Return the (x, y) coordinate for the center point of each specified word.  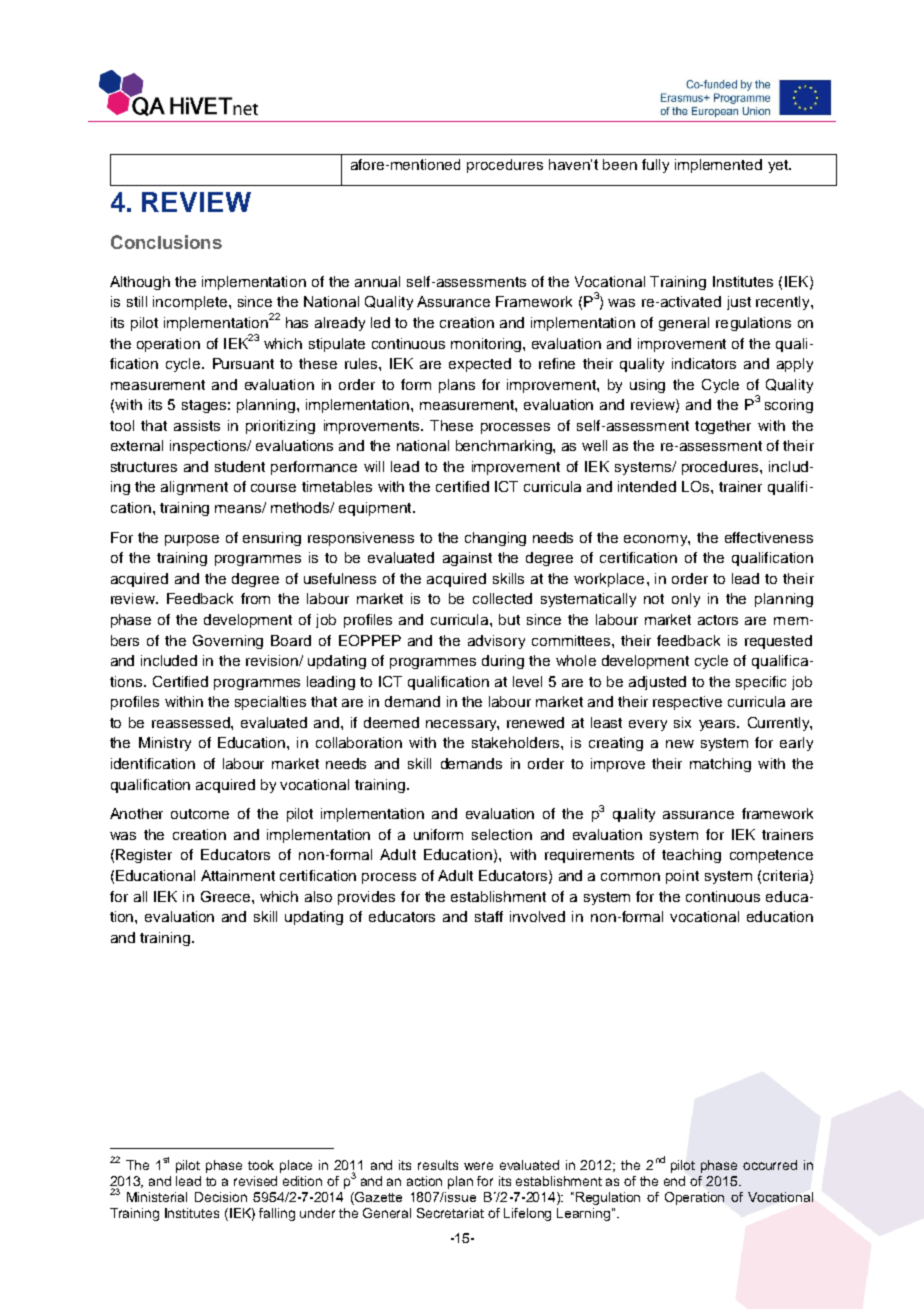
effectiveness (769, 537)
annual (377, 281)
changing (495, 539)
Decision (221, 1197)
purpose (192, 540)
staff (489, 916)
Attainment (238, 875)
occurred (770, 1165)
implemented (718, 166)
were (478, 1166)
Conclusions (166, 242)
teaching (691, 856)
